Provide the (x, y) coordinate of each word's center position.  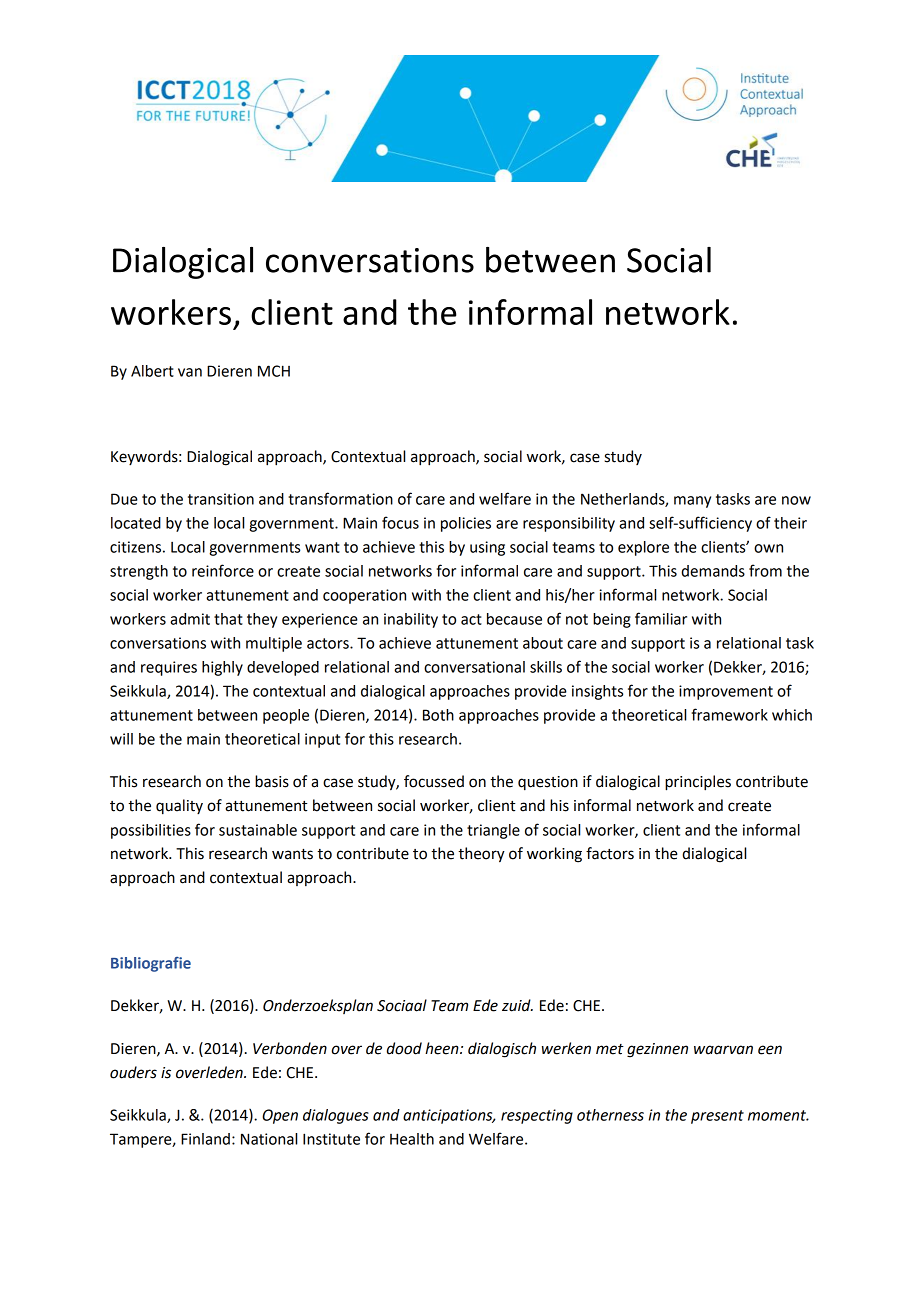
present (717, 1117)
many (692, 502)
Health (412, 1139)
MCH (274, 371)
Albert (152, 371)
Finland (205, 1139)
